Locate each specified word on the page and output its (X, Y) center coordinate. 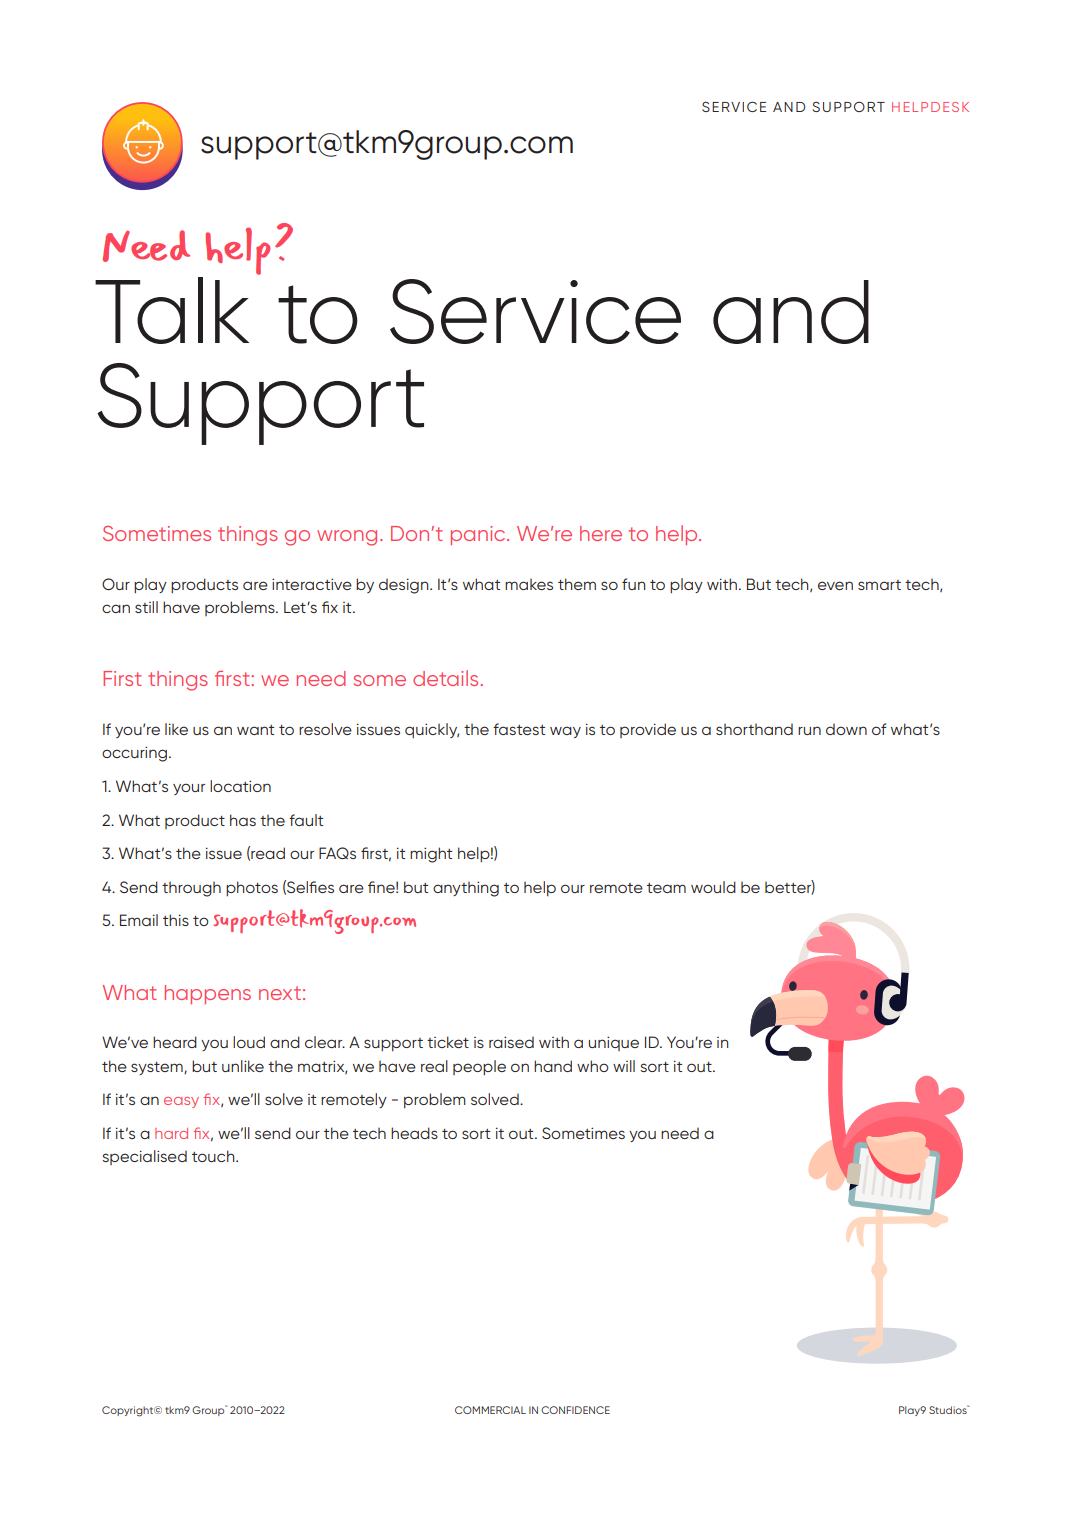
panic (479, 535)
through (191, 889)
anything (466, 889)
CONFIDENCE (575, 1410)
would (713, 887)
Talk (172, 310)
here (601, 533)
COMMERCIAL (490, 1410)
